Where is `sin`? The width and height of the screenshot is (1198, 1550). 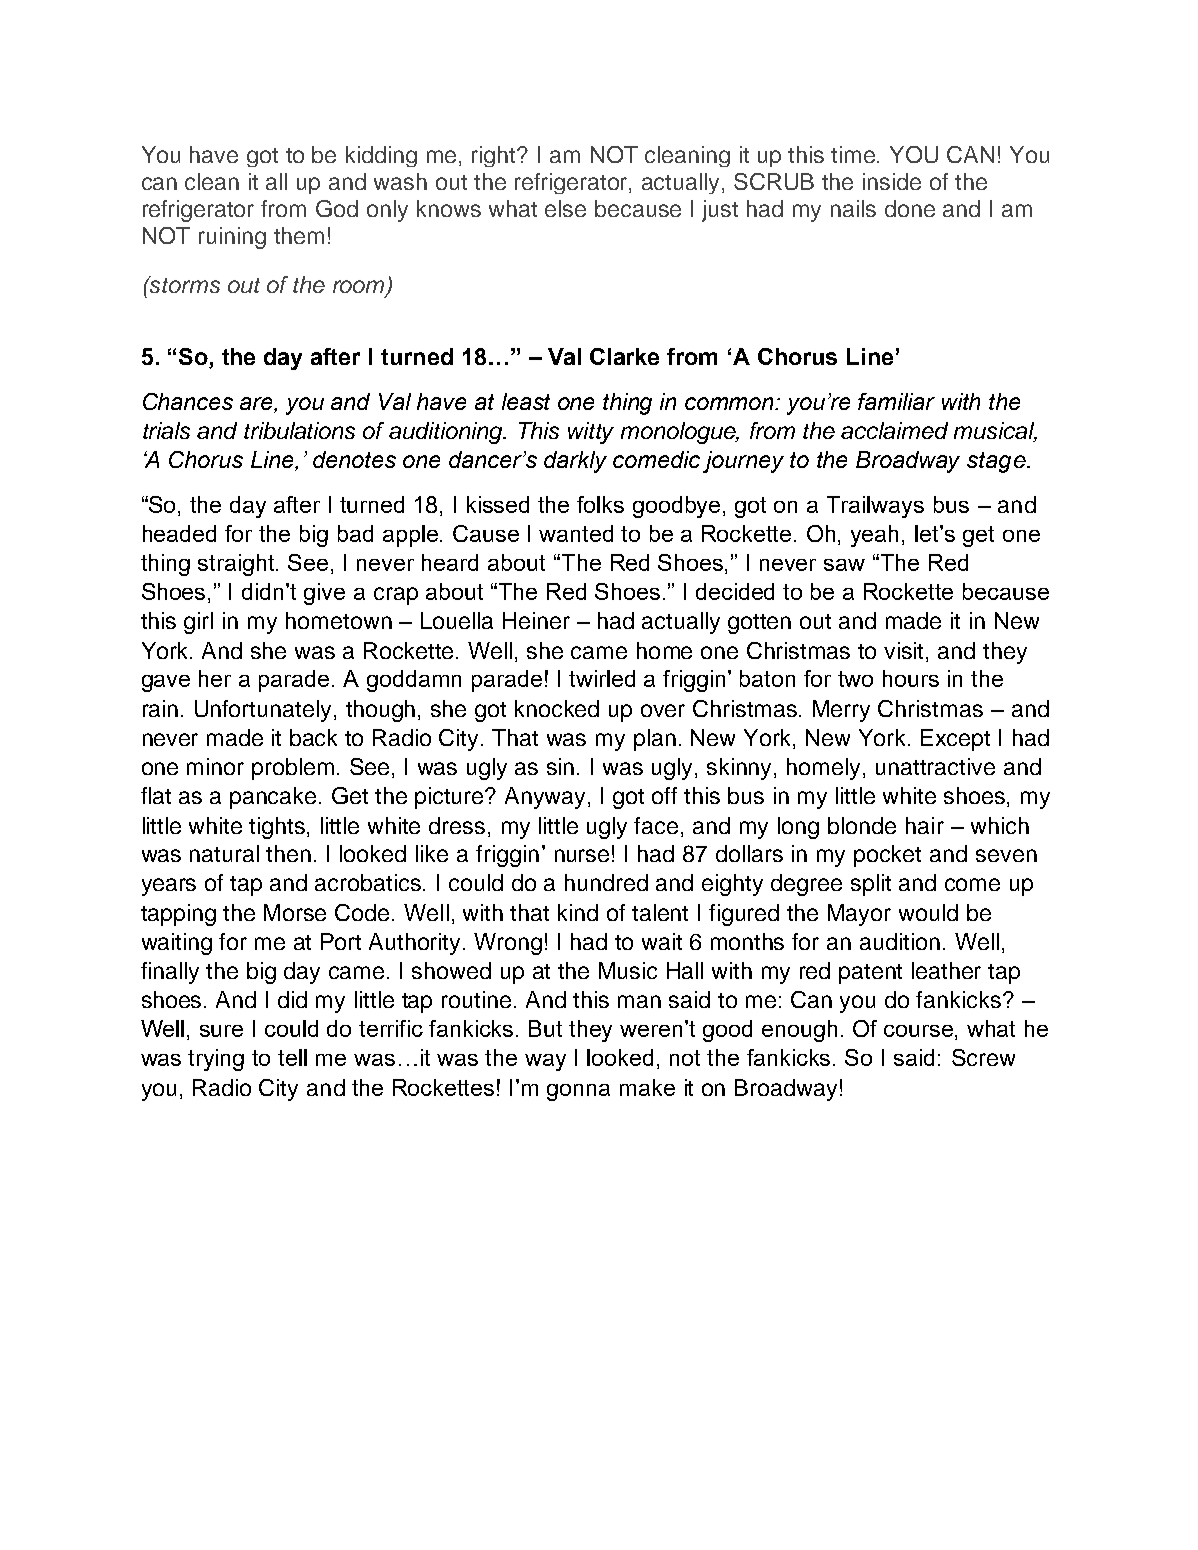
sin is located at coordinates (560, 766).
